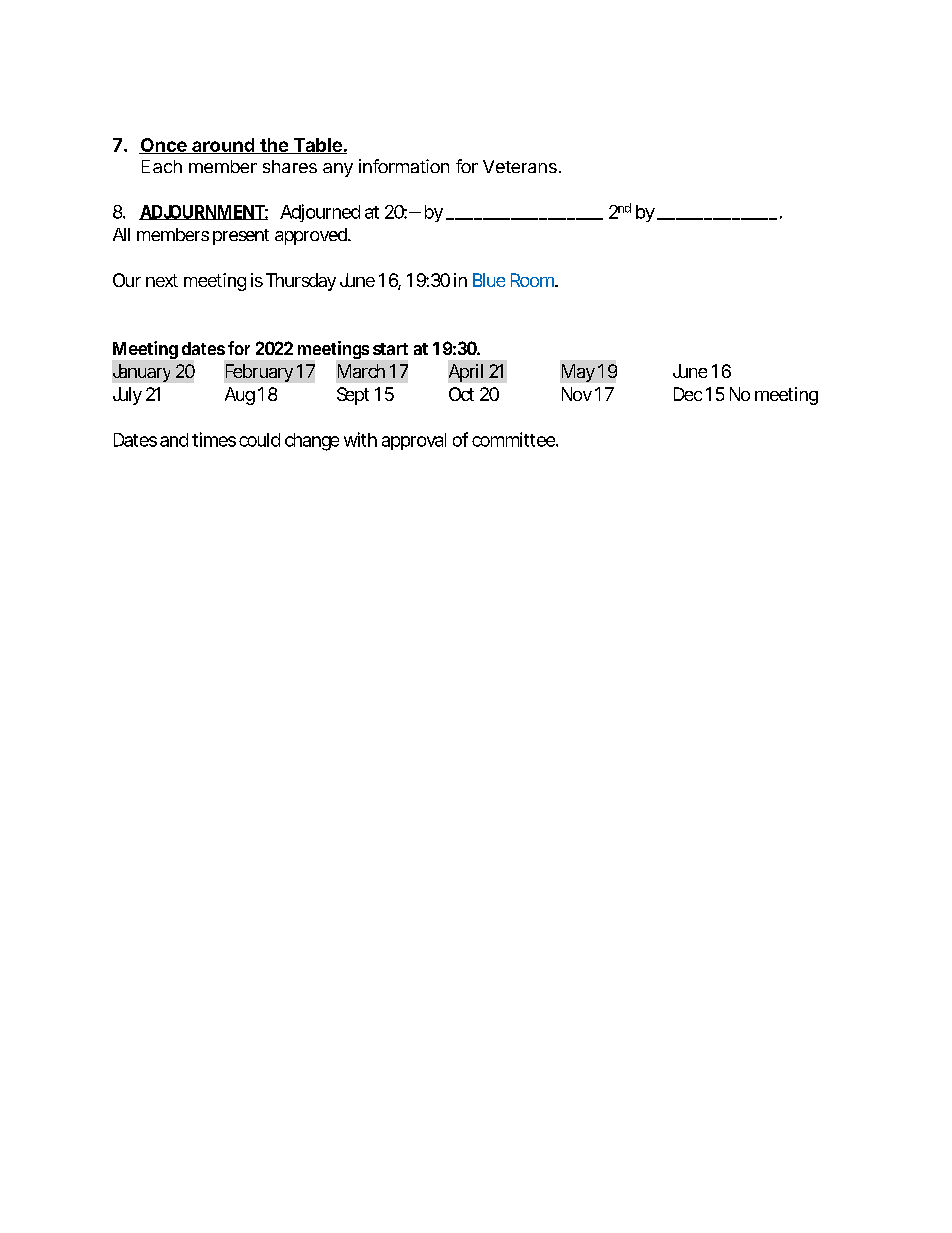 This screenshot has height=1233, width=952. I want to click on start, so click(390, 349).
